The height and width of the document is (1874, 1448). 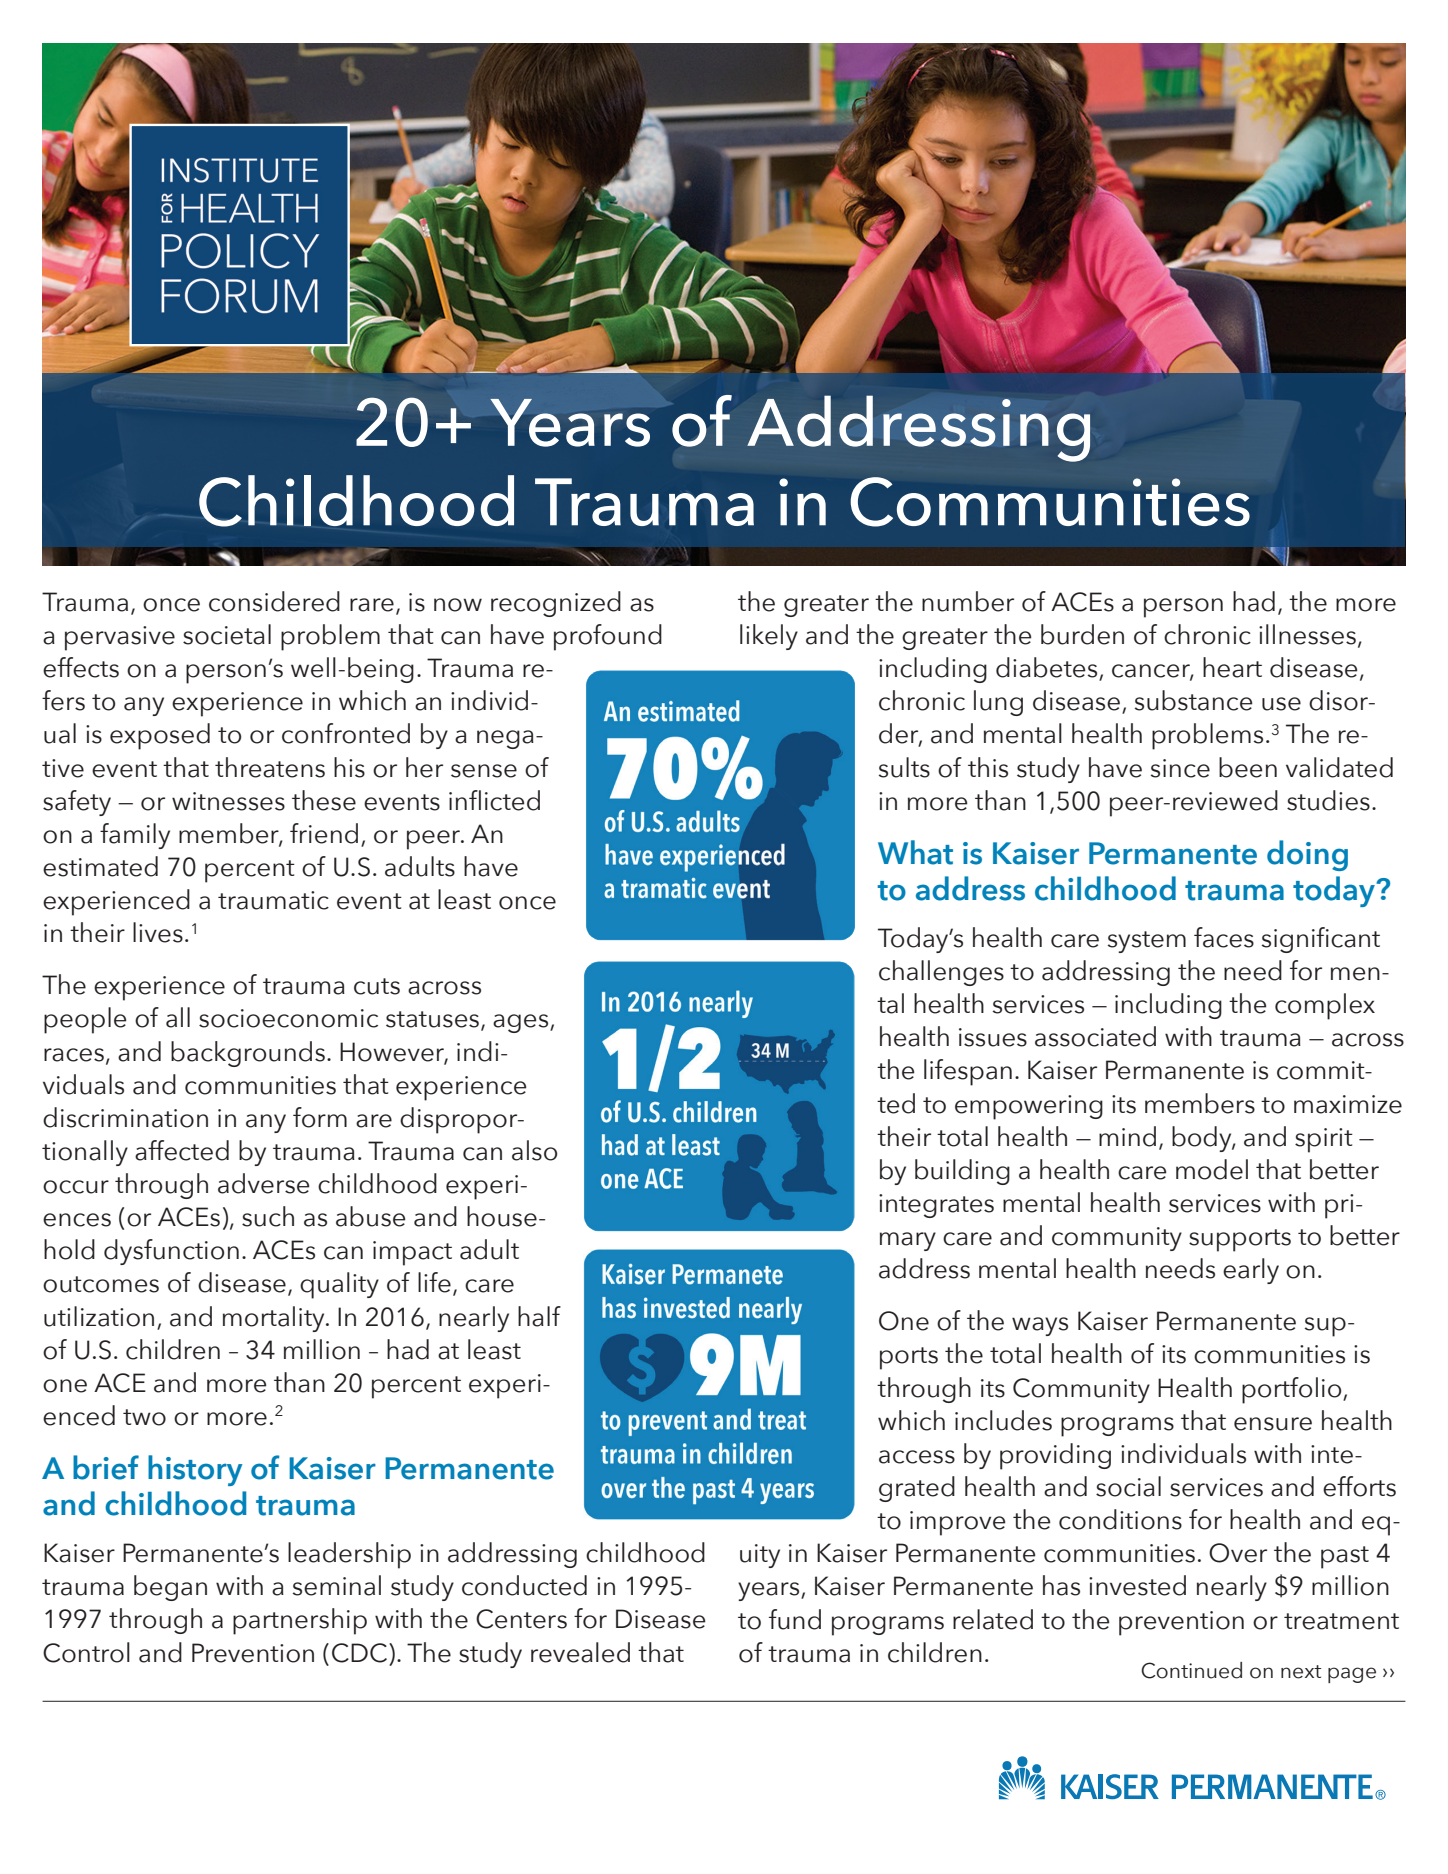 I want to click on form, so click(x=320, y=1117).
